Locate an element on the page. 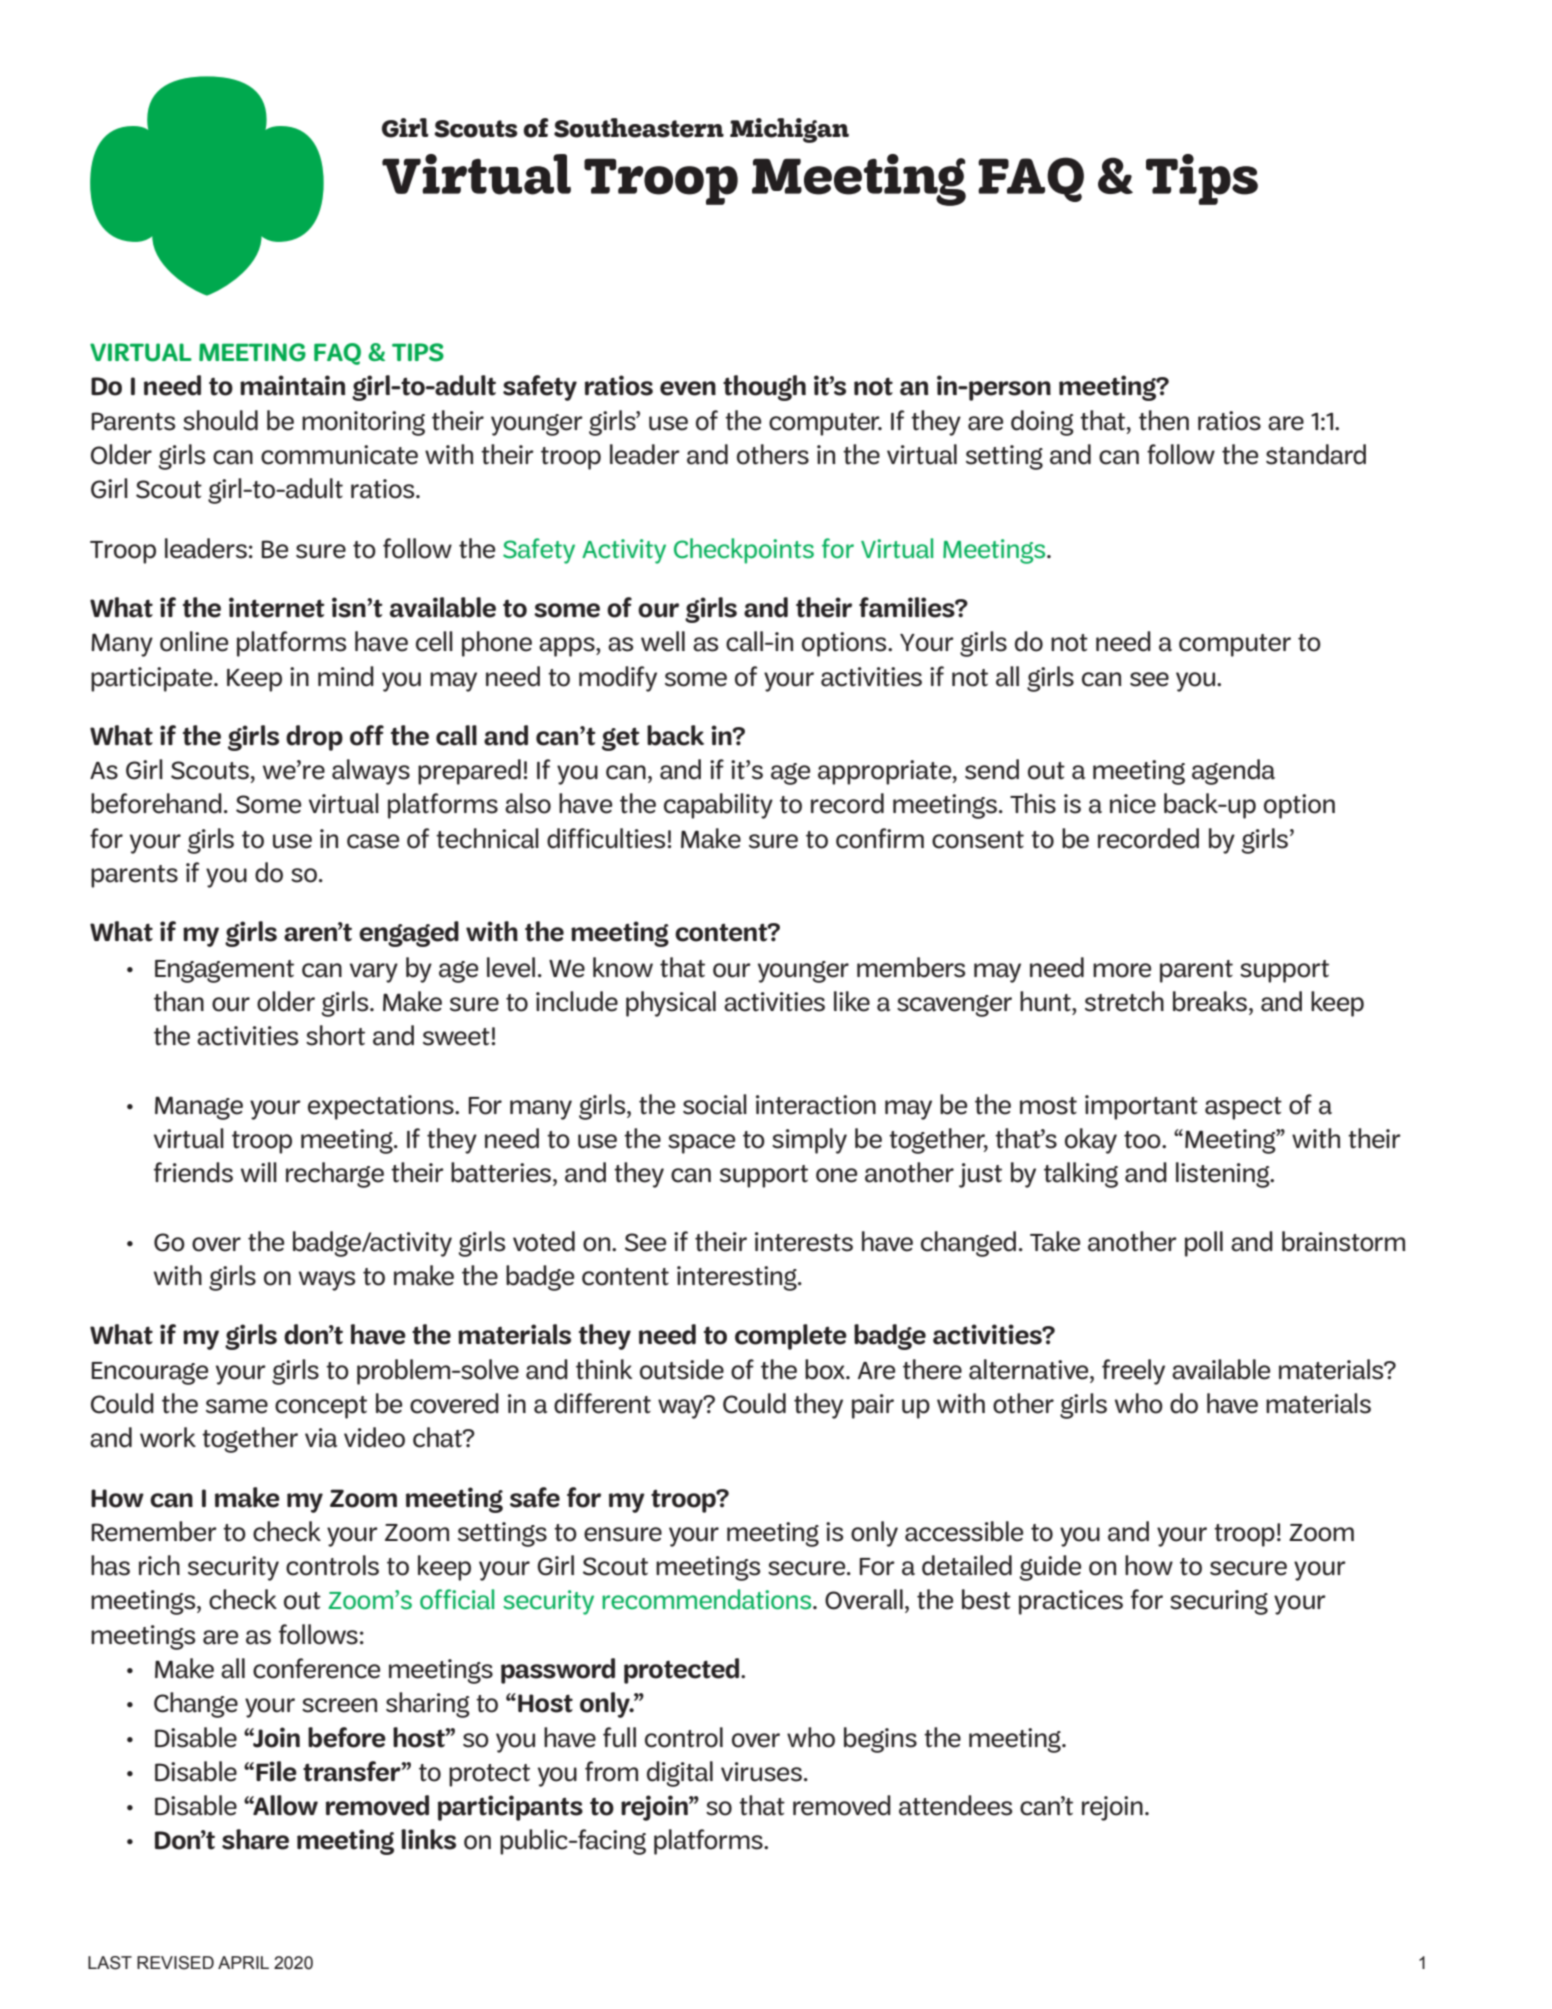 Image resolution: width=1552 pixels, height=2009 pixels. complete is located at coordinates (791, 1337).
